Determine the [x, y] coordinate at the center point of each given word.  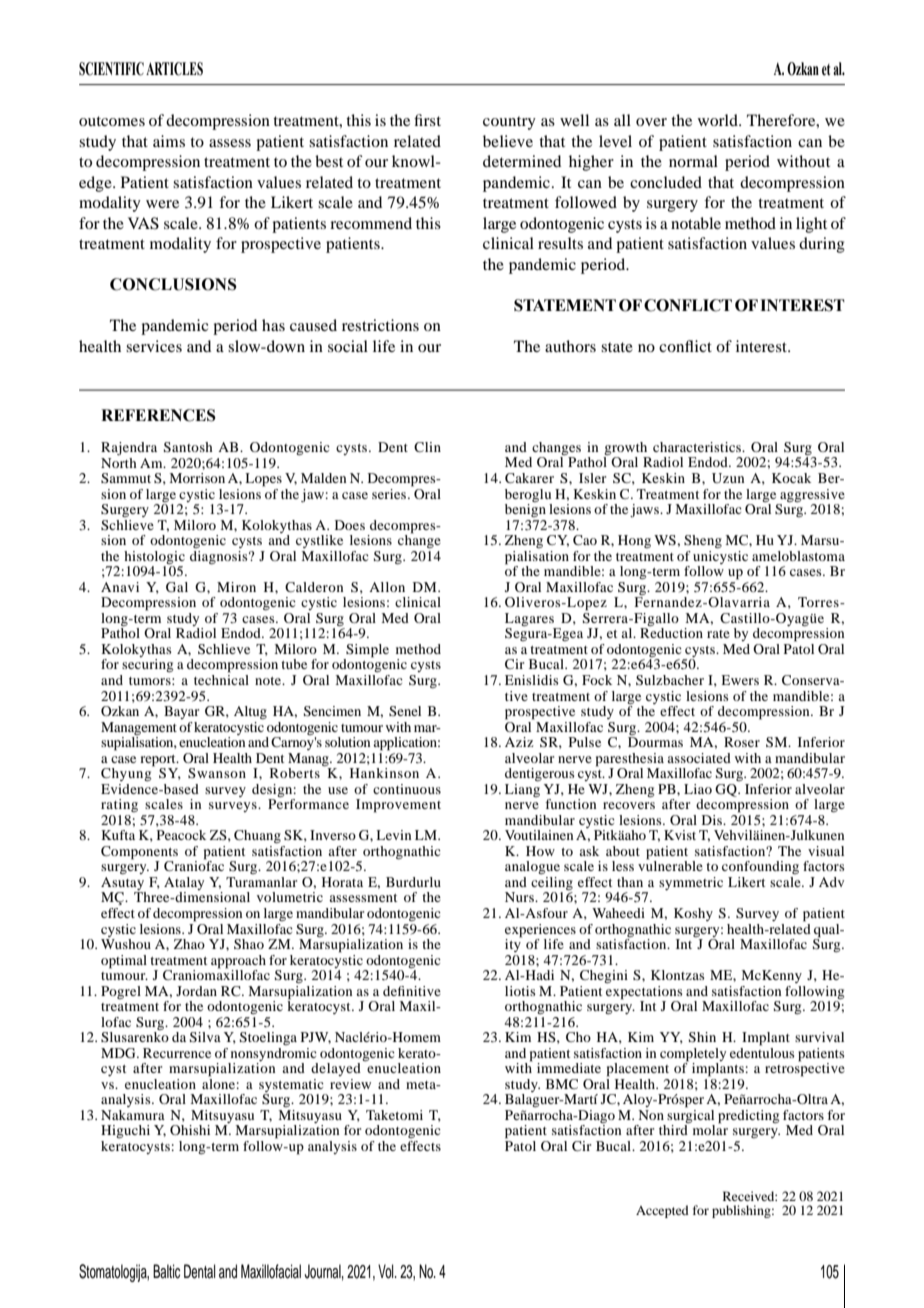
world [719, 120]
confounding [760, 867]
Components [139, 854]
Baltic [166, 1271]
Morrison [197, 478]
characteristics [698, 447]
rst [432, 121]
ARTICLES [174, 69]
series [390, 494]
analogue [532, 868]
